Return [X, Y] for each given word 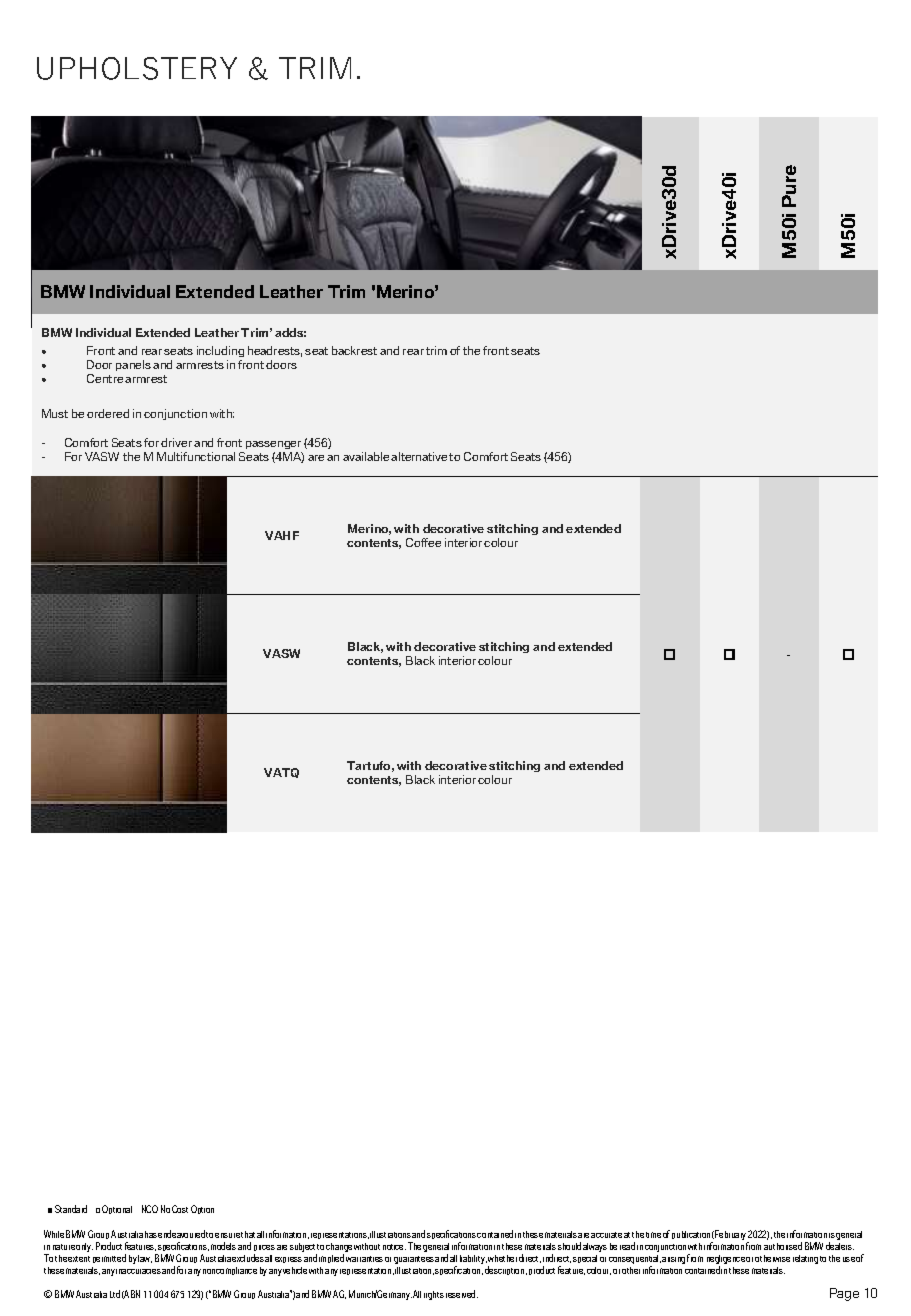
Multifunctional [196, 456]
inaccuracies [138, 1271]
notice [394, 1247]
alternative [419, 456]
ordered [108, 413]
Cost [180, 1209]
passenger [273, 445]
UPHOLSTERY [137, 68]
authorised [783, 1246]
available [366, 456]
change [339, 1249]
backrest [354, 350]
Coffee [423, 542]
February [730, 1236]
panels [133, 365]
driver [176, 442]
